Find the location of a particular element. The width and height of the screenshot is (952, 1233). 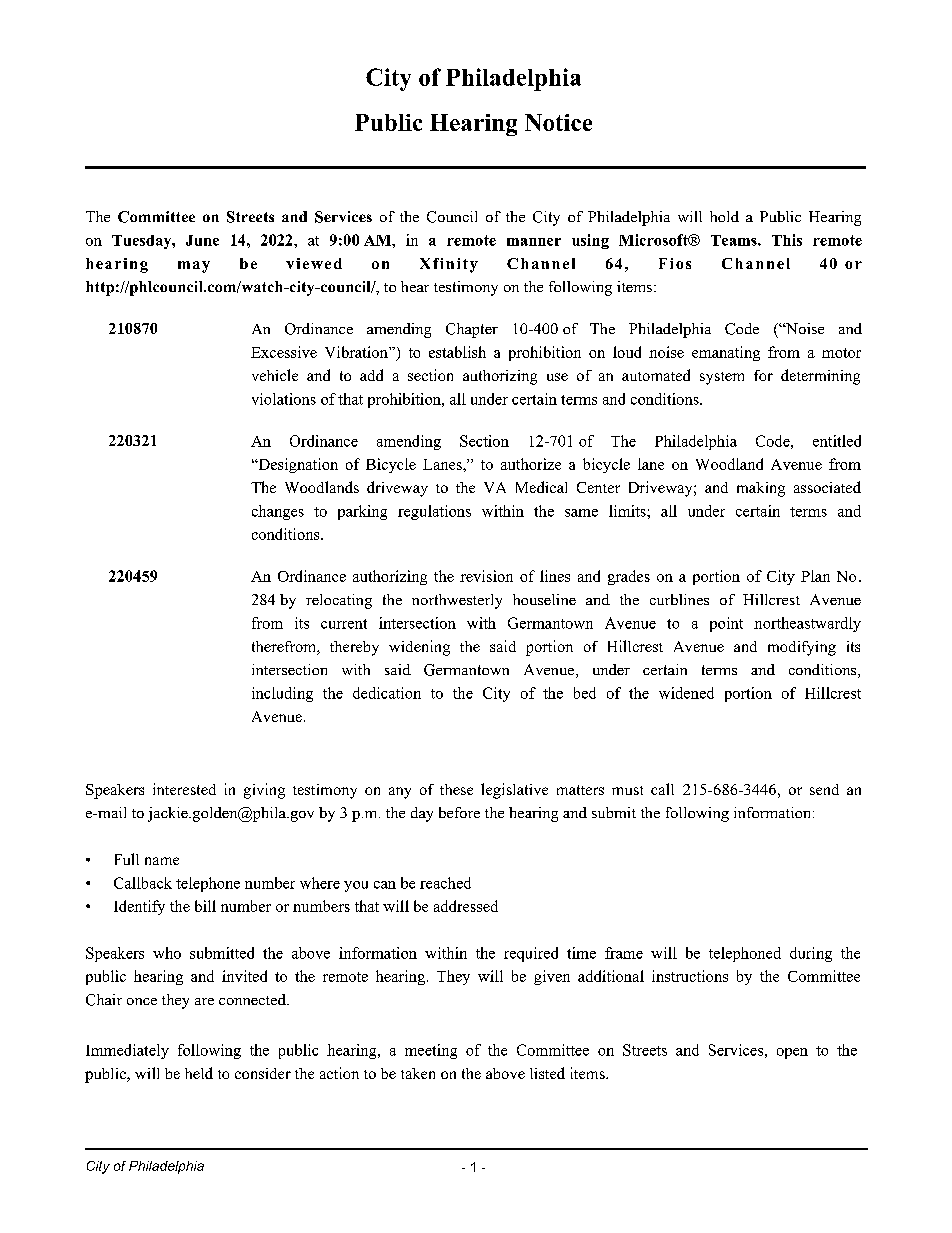

Notice is located at coordinates (558, 122).
